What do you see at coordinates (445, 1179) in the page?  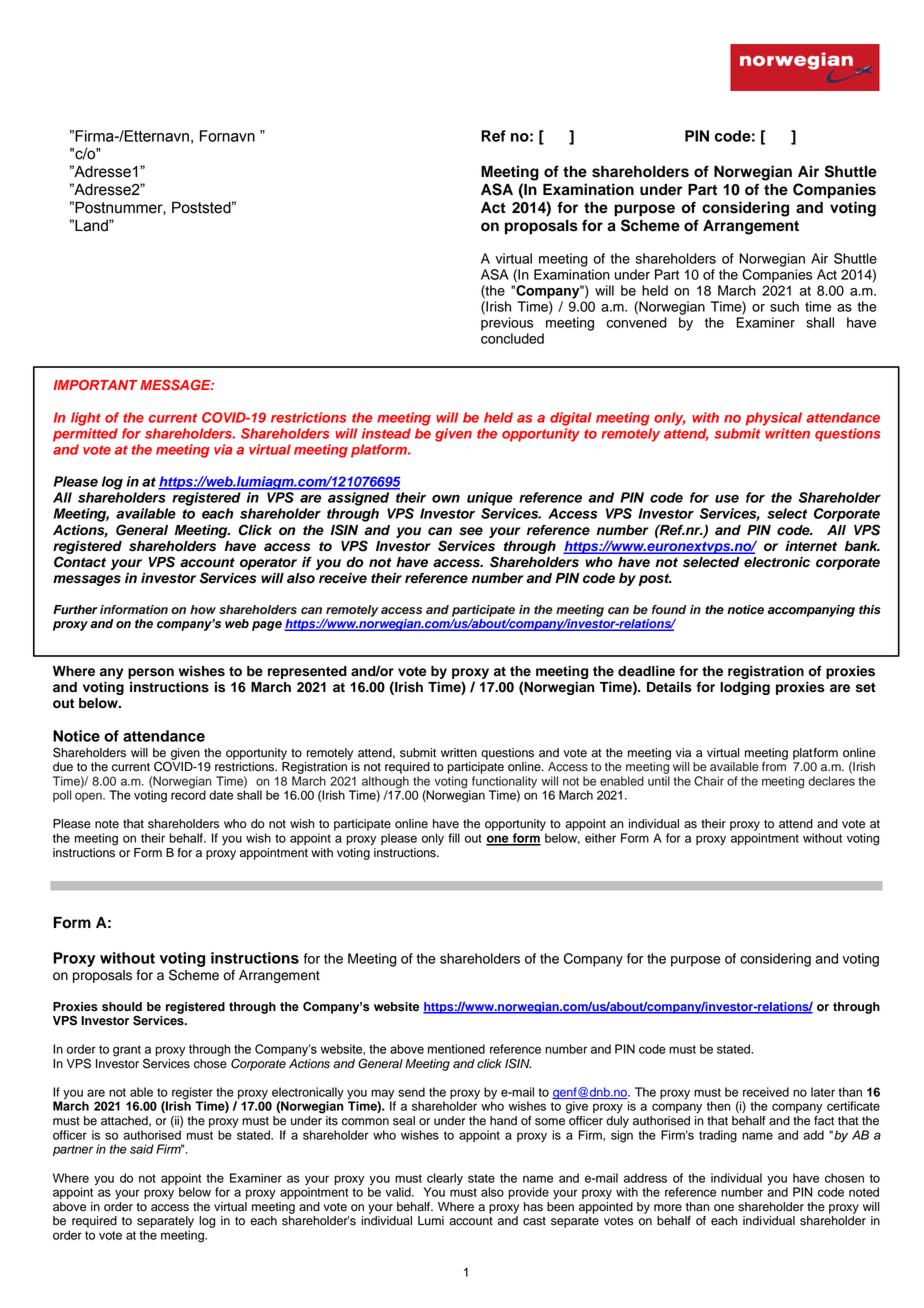 I see `clearly` at bounding box center [445, 1179].
